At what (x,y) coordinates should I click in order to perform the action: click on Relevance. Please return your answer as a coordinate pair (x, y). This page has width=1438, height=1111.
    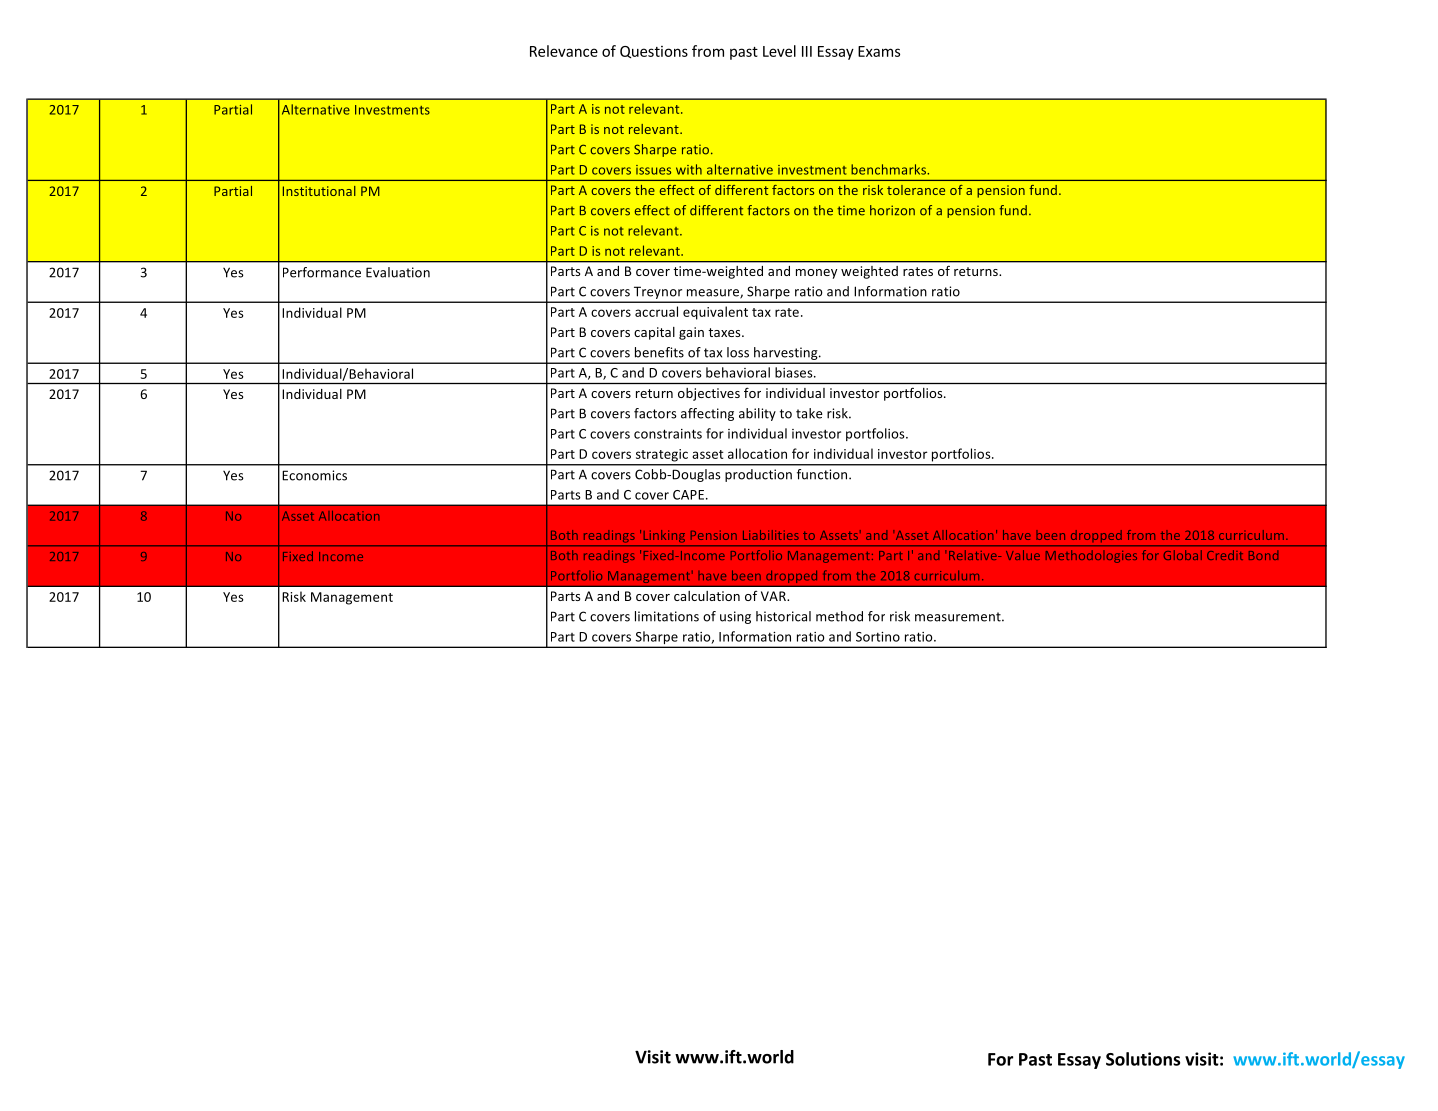
    Looking at the image, I should click on (564, 51).
